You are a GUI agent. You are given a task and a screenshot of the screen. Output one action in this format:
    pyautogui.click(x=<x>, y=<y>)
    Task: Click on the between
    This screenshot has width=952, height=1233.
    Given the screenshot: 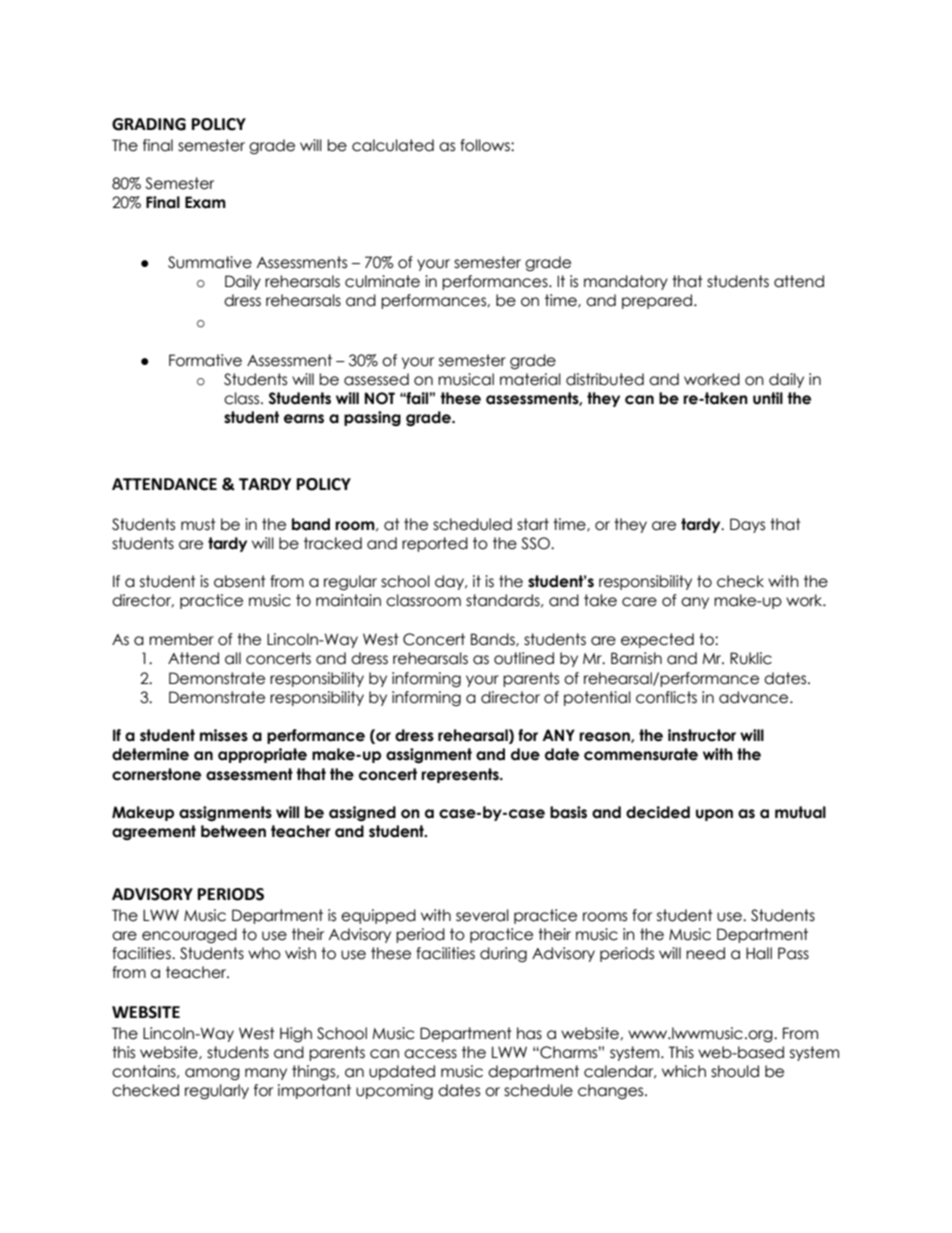 What is the action you would take?
    pyautogui.click(x=233, y=831)
